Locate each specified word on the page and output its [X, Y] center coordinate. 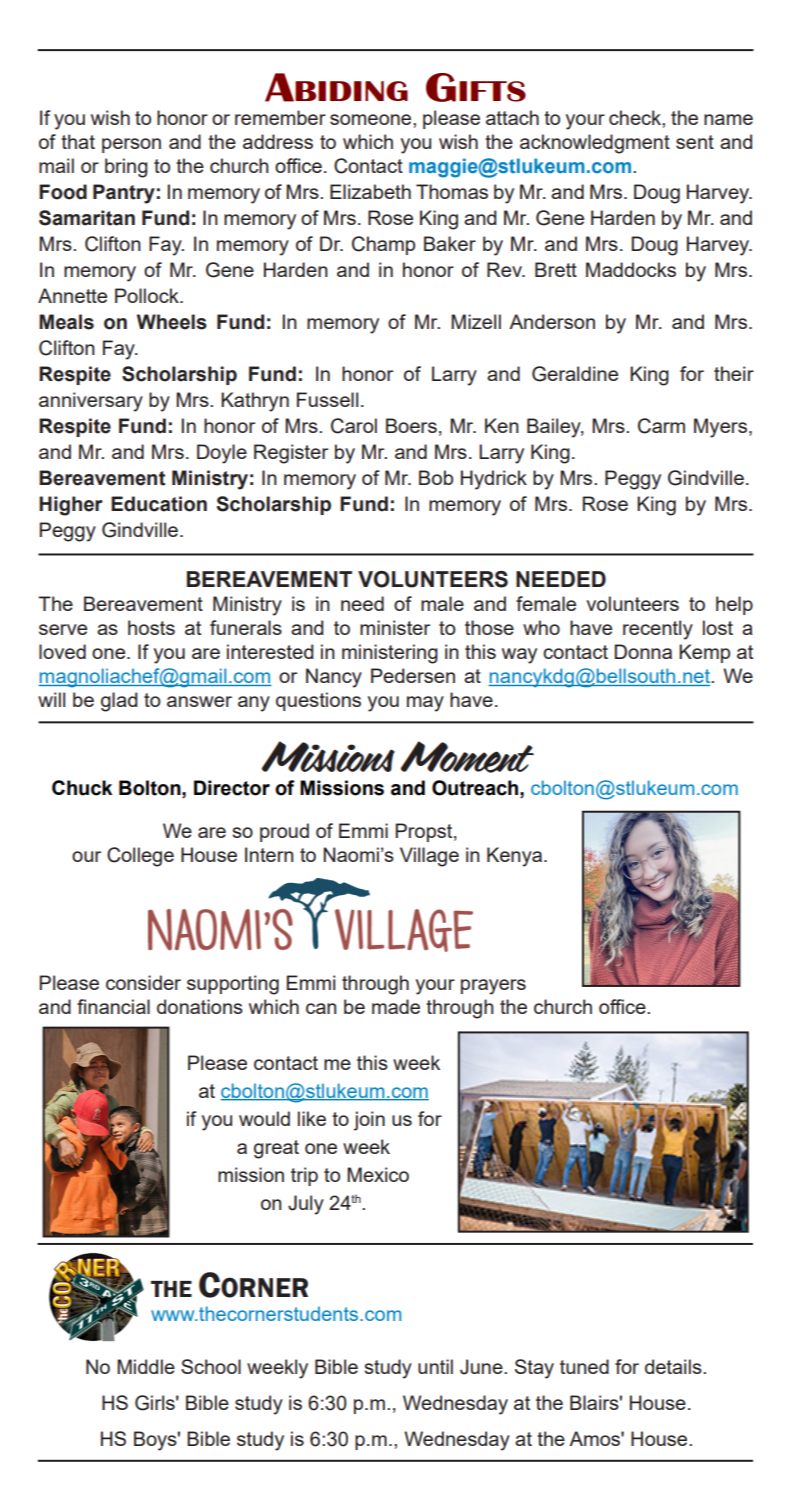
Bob [436, 477]
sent [695, 142]
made [396, 1006]
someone [372, 119]
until [435, 1366]
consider [143, 982]
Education [159, 504]
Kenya [514, 857]
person [131, 145]
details [674, 1366]
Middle [146, 1366]
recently [658, 630]
